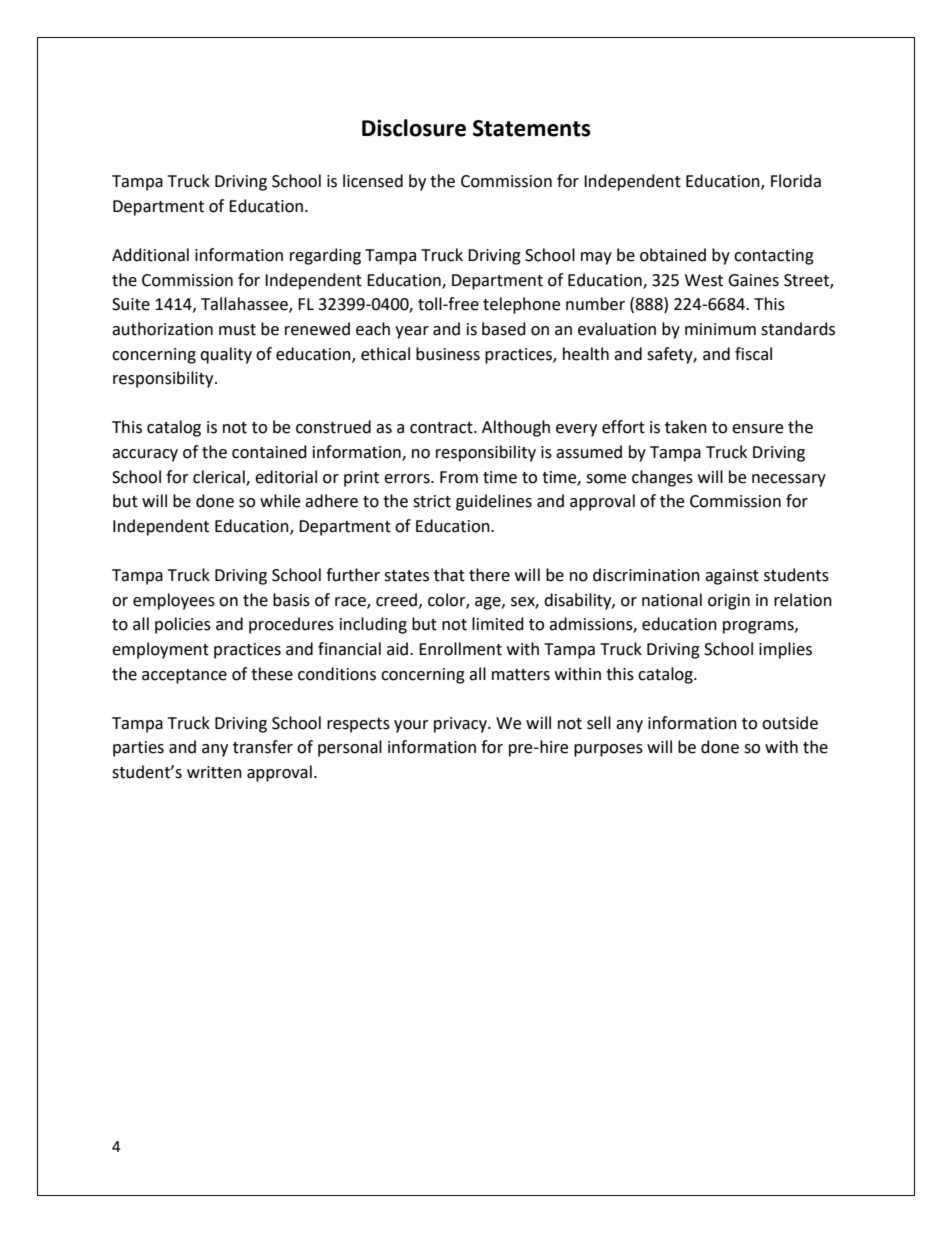 The height and width of the page is (1233, 952). What do you see at coordinates (226, 355) in the page?
I see `quality` at bounding box center [226, 355].
